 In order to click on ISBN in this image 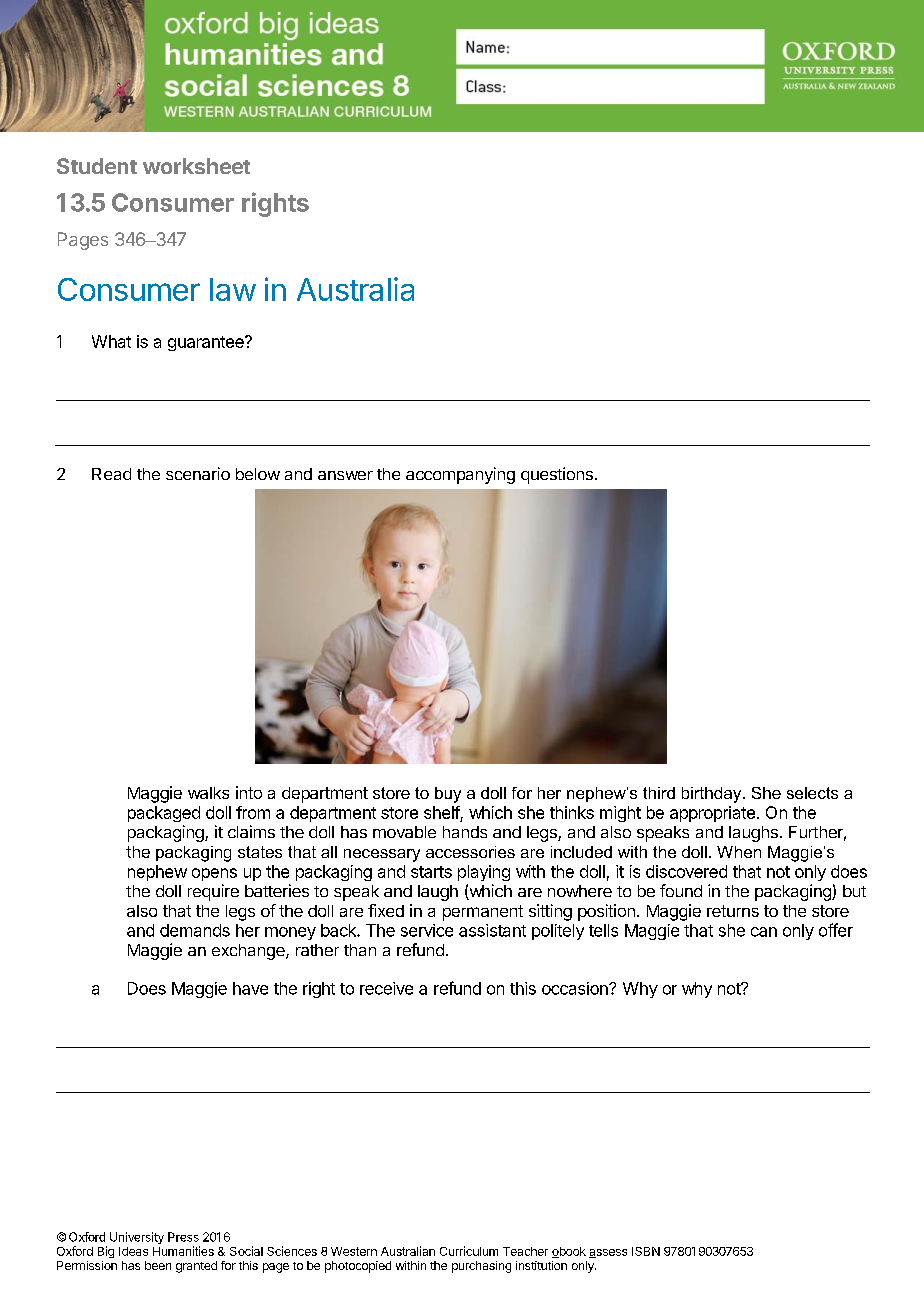, I will do `click(646, 1251)`.
